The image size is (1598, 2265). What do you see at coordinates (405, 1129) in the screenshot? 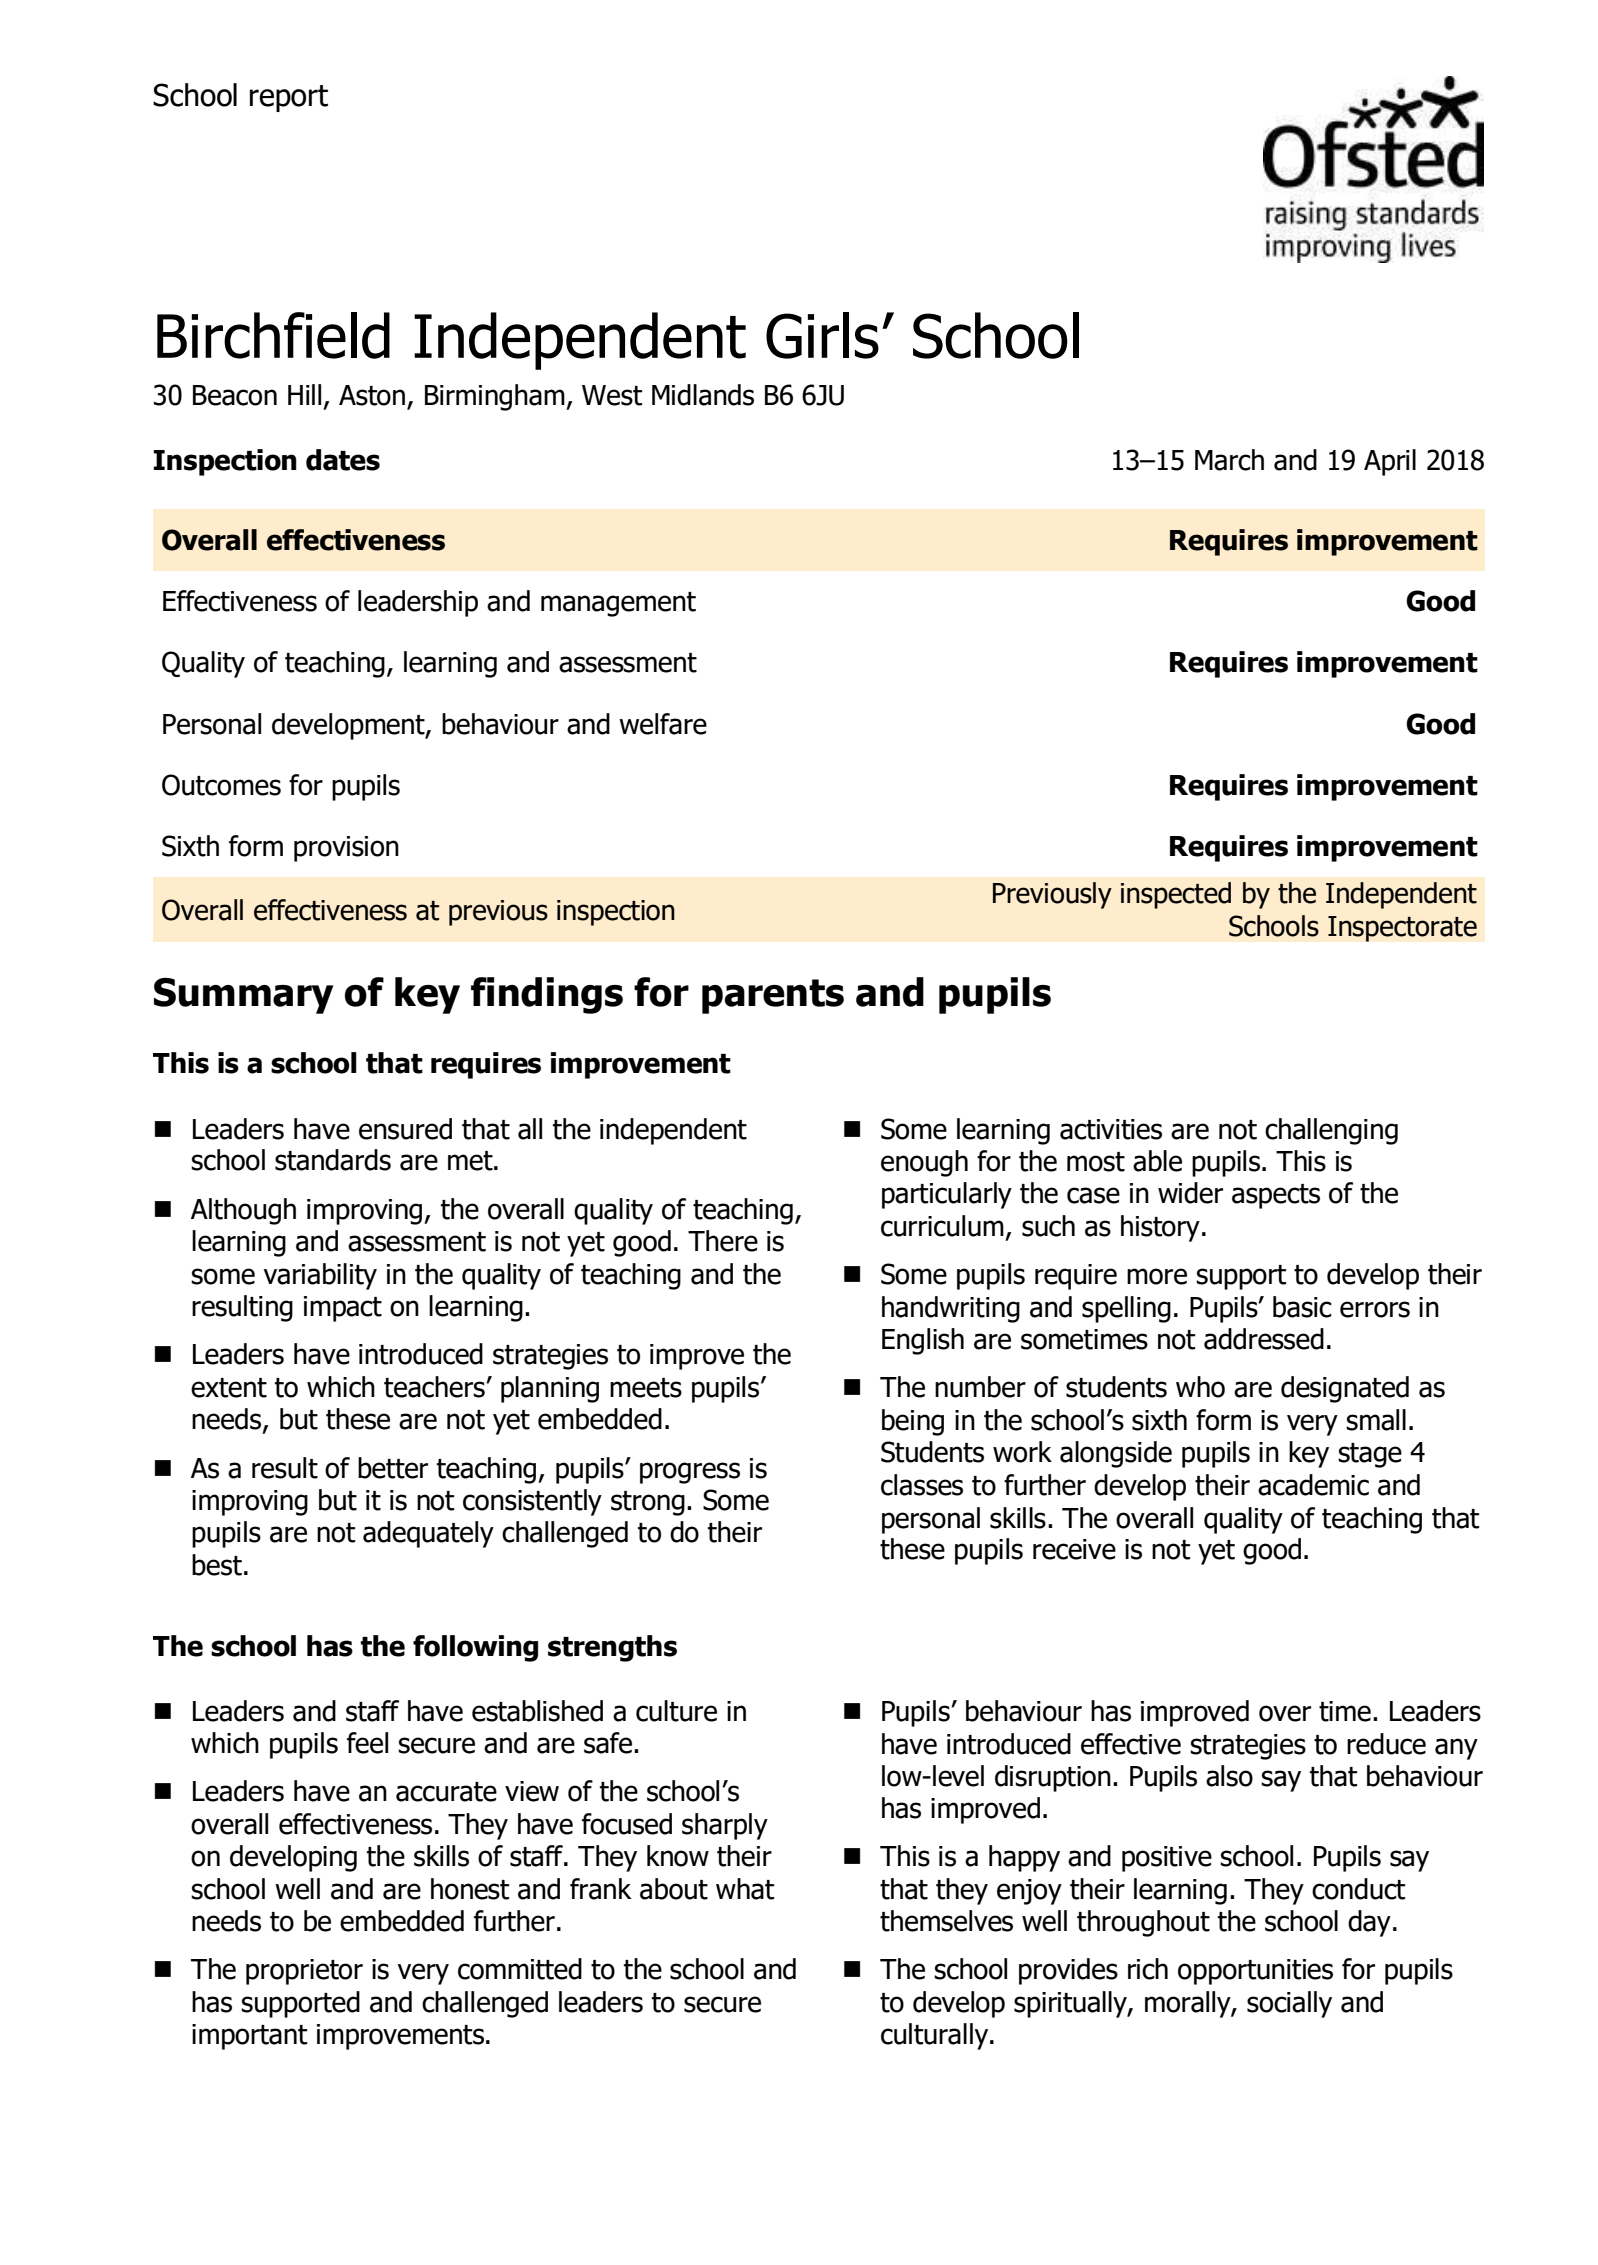
I see `ensured` at bounding box center [405, 1129].
